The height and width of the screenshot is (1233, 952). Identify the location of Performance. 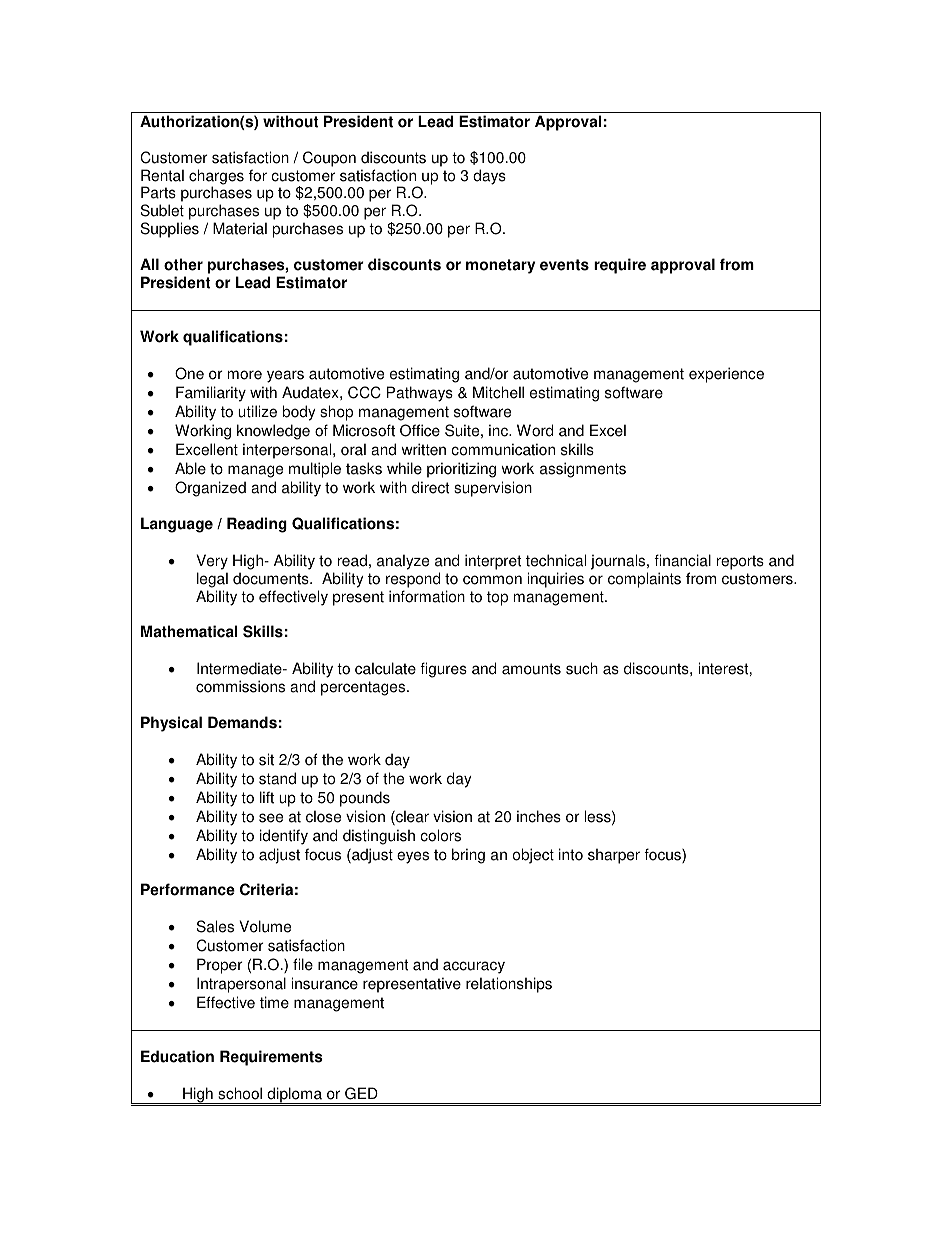
(188, 889).
